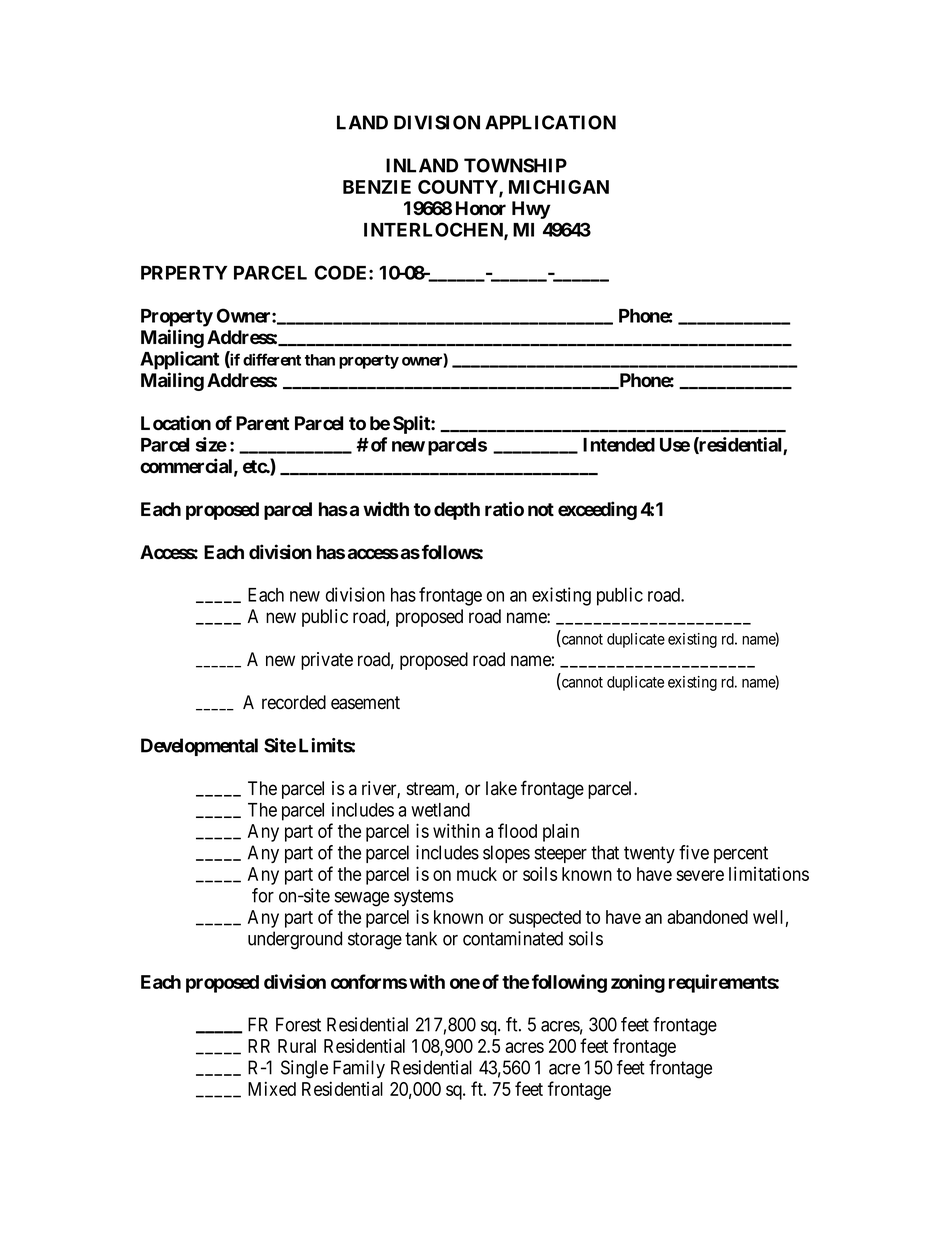  I want to click on Mixed, so click(272, 1088).
